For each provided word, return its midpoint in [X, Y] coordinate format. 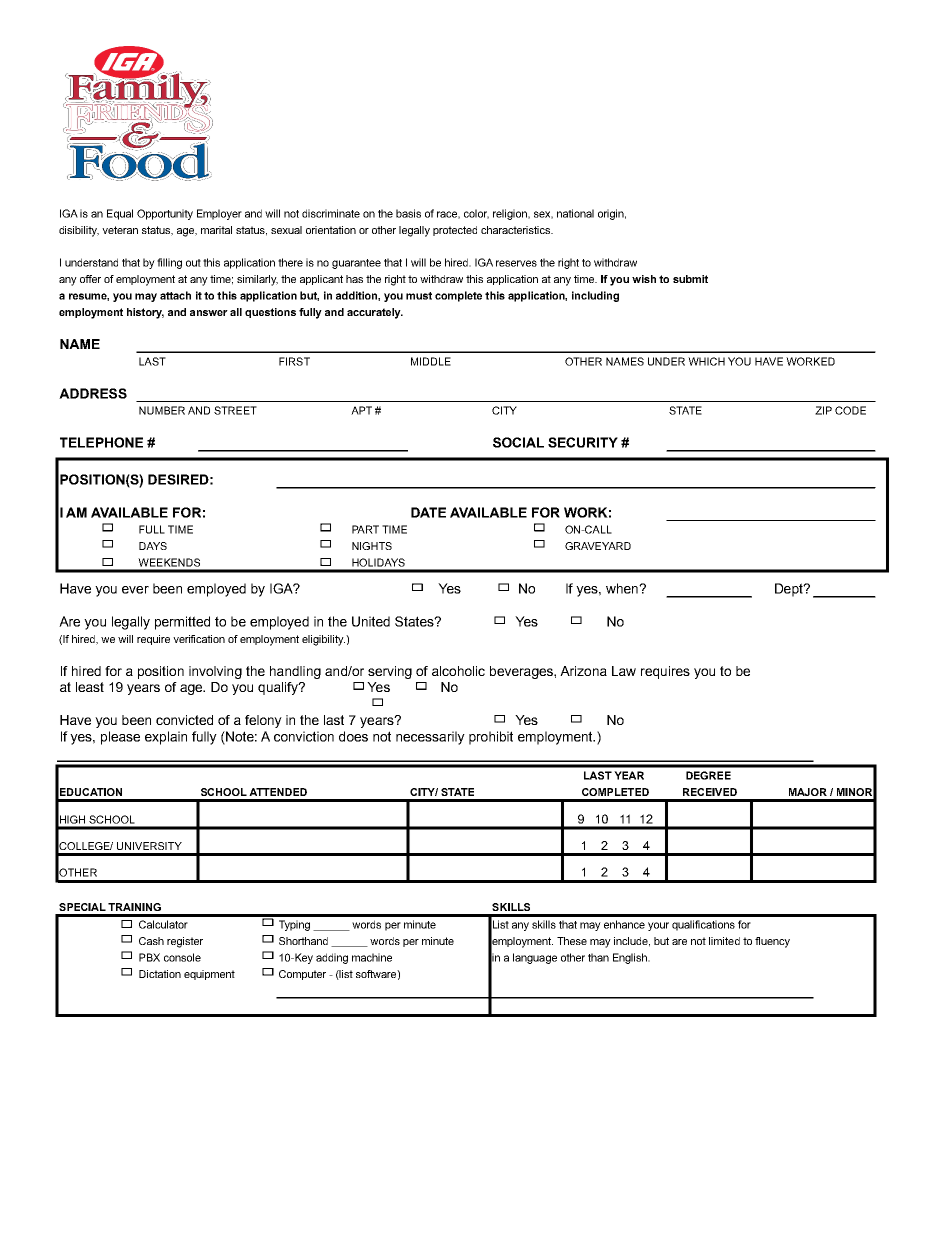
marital [216, 230]
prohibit [491, 738]
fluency [772, 942]
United [371, 621]
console [182, 957]
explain [166, 738]
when [623, 588]
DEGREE [708, 775]
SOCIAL [518, 442]
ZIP [823, 410]
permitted [182, 623]
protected [455, 231]
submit [690, 279]
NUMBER [162, 410]
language [535, 958]
